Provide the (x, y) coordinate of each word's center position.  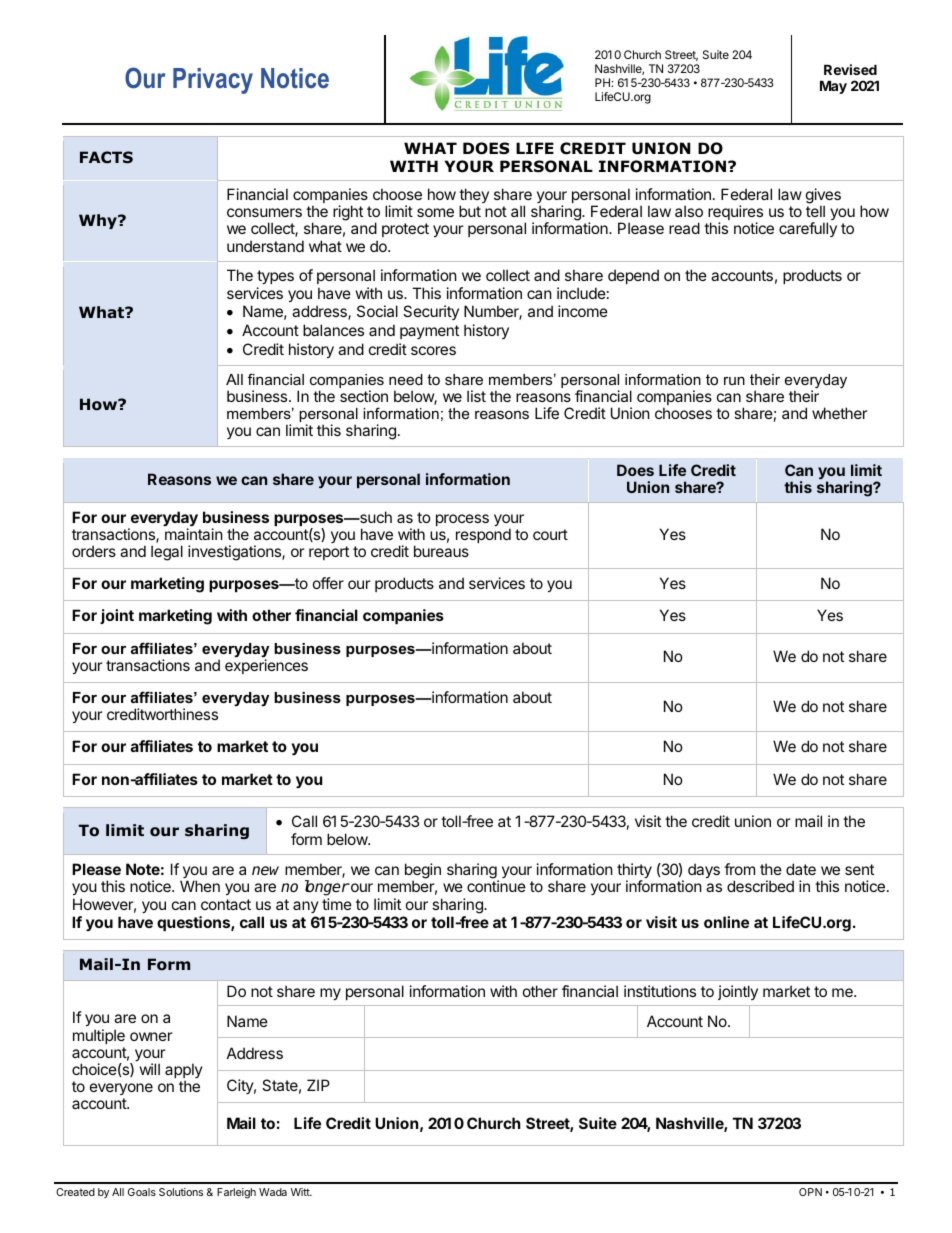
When (200, 886)
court (550, 534)
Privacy (213, 81)
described (760, 886)
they (474, 197)
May (833, 87)
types (275, 279)
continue (496, 886)
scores (433, 350)
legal (167, 553)
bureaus (441, 551)
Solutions (181, 1192)
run (734, 380)
